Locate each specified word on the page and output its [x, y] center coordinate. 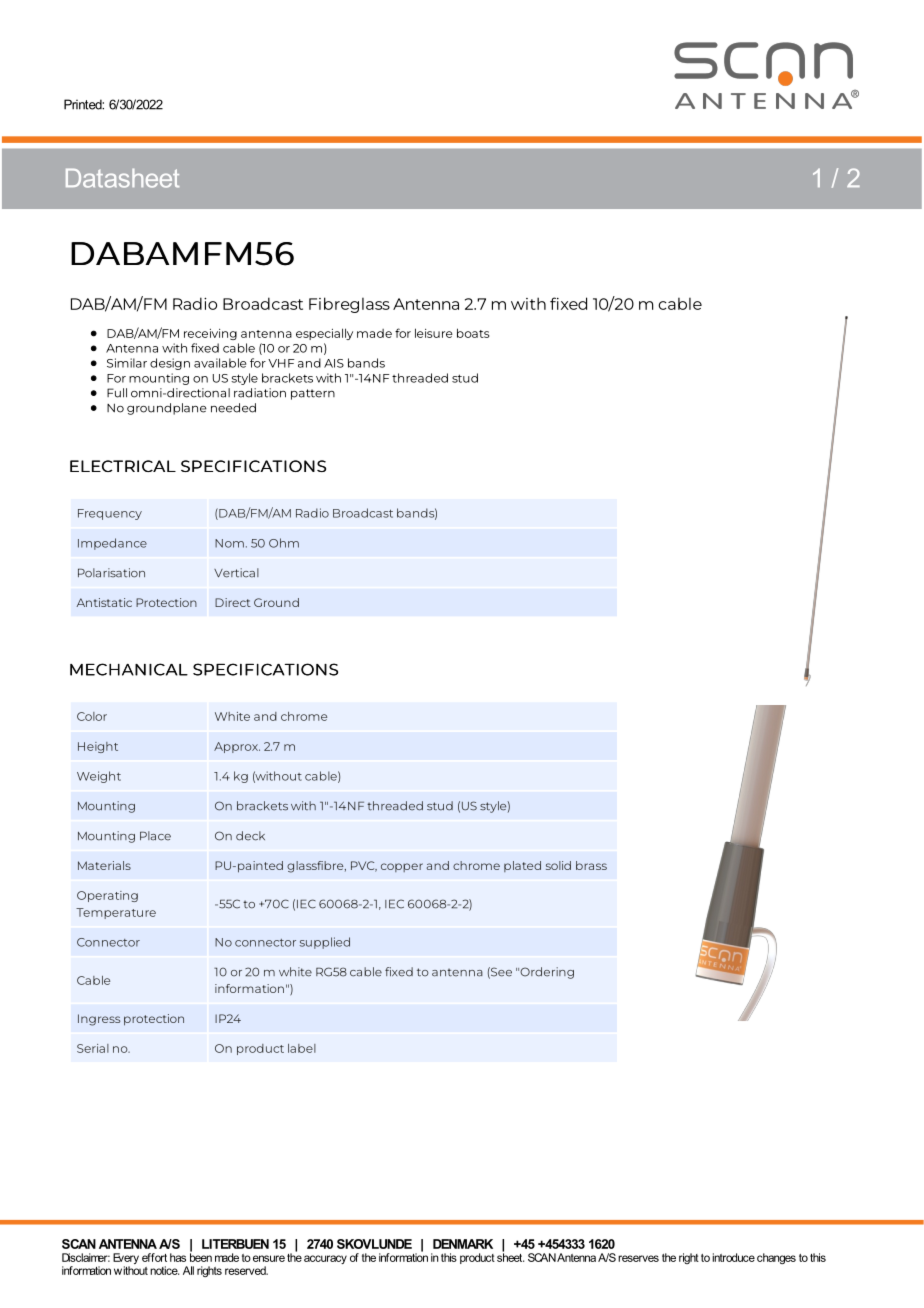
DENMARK [463, 1244]
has [178, 1257]
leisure [434, 333]
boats [473, 333]
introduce [733, 1257]
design [170, 364]
